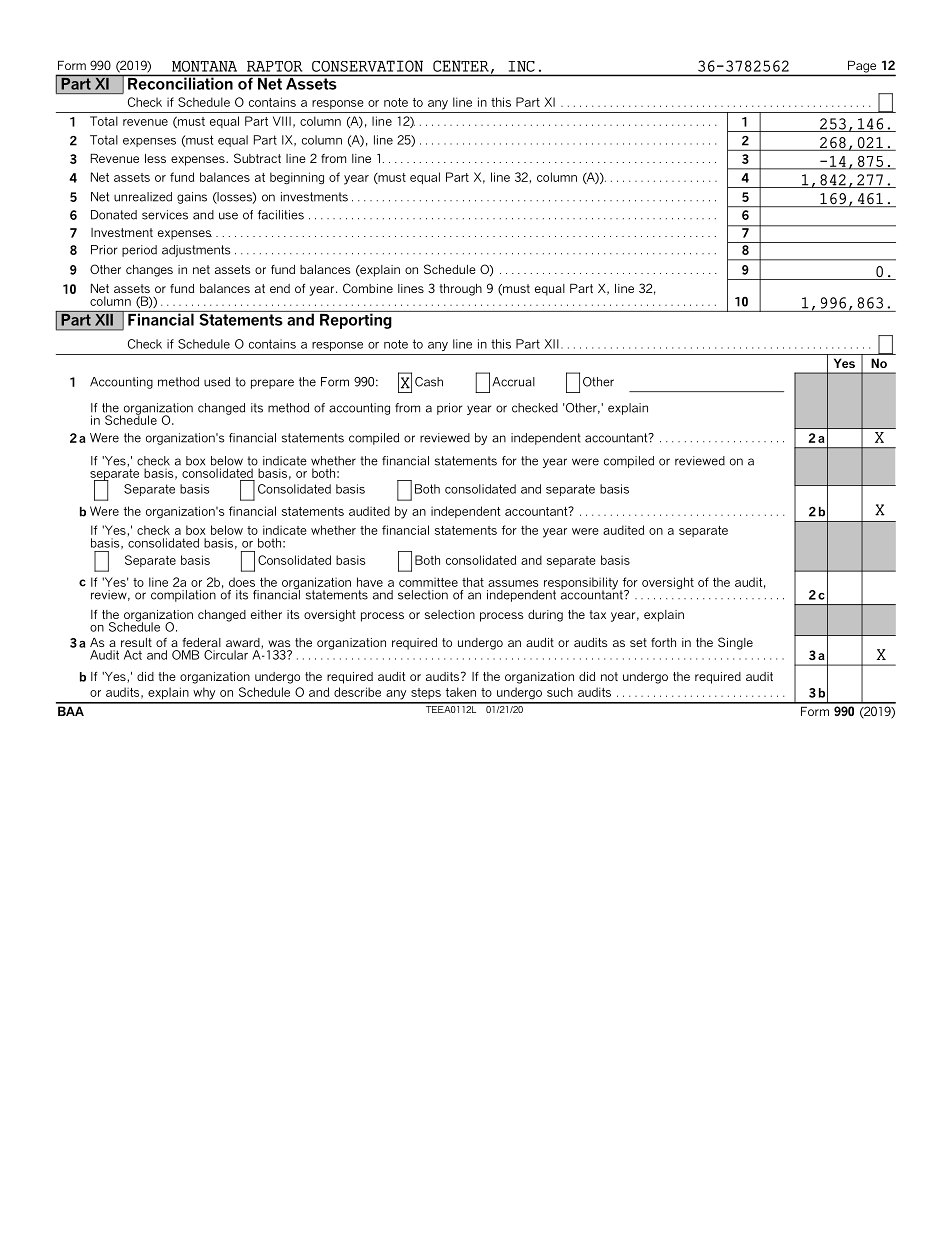  What do you see at coordinates (180, 82) in the document?
I see `Reconciliation` at bounding box center [180, 82].
